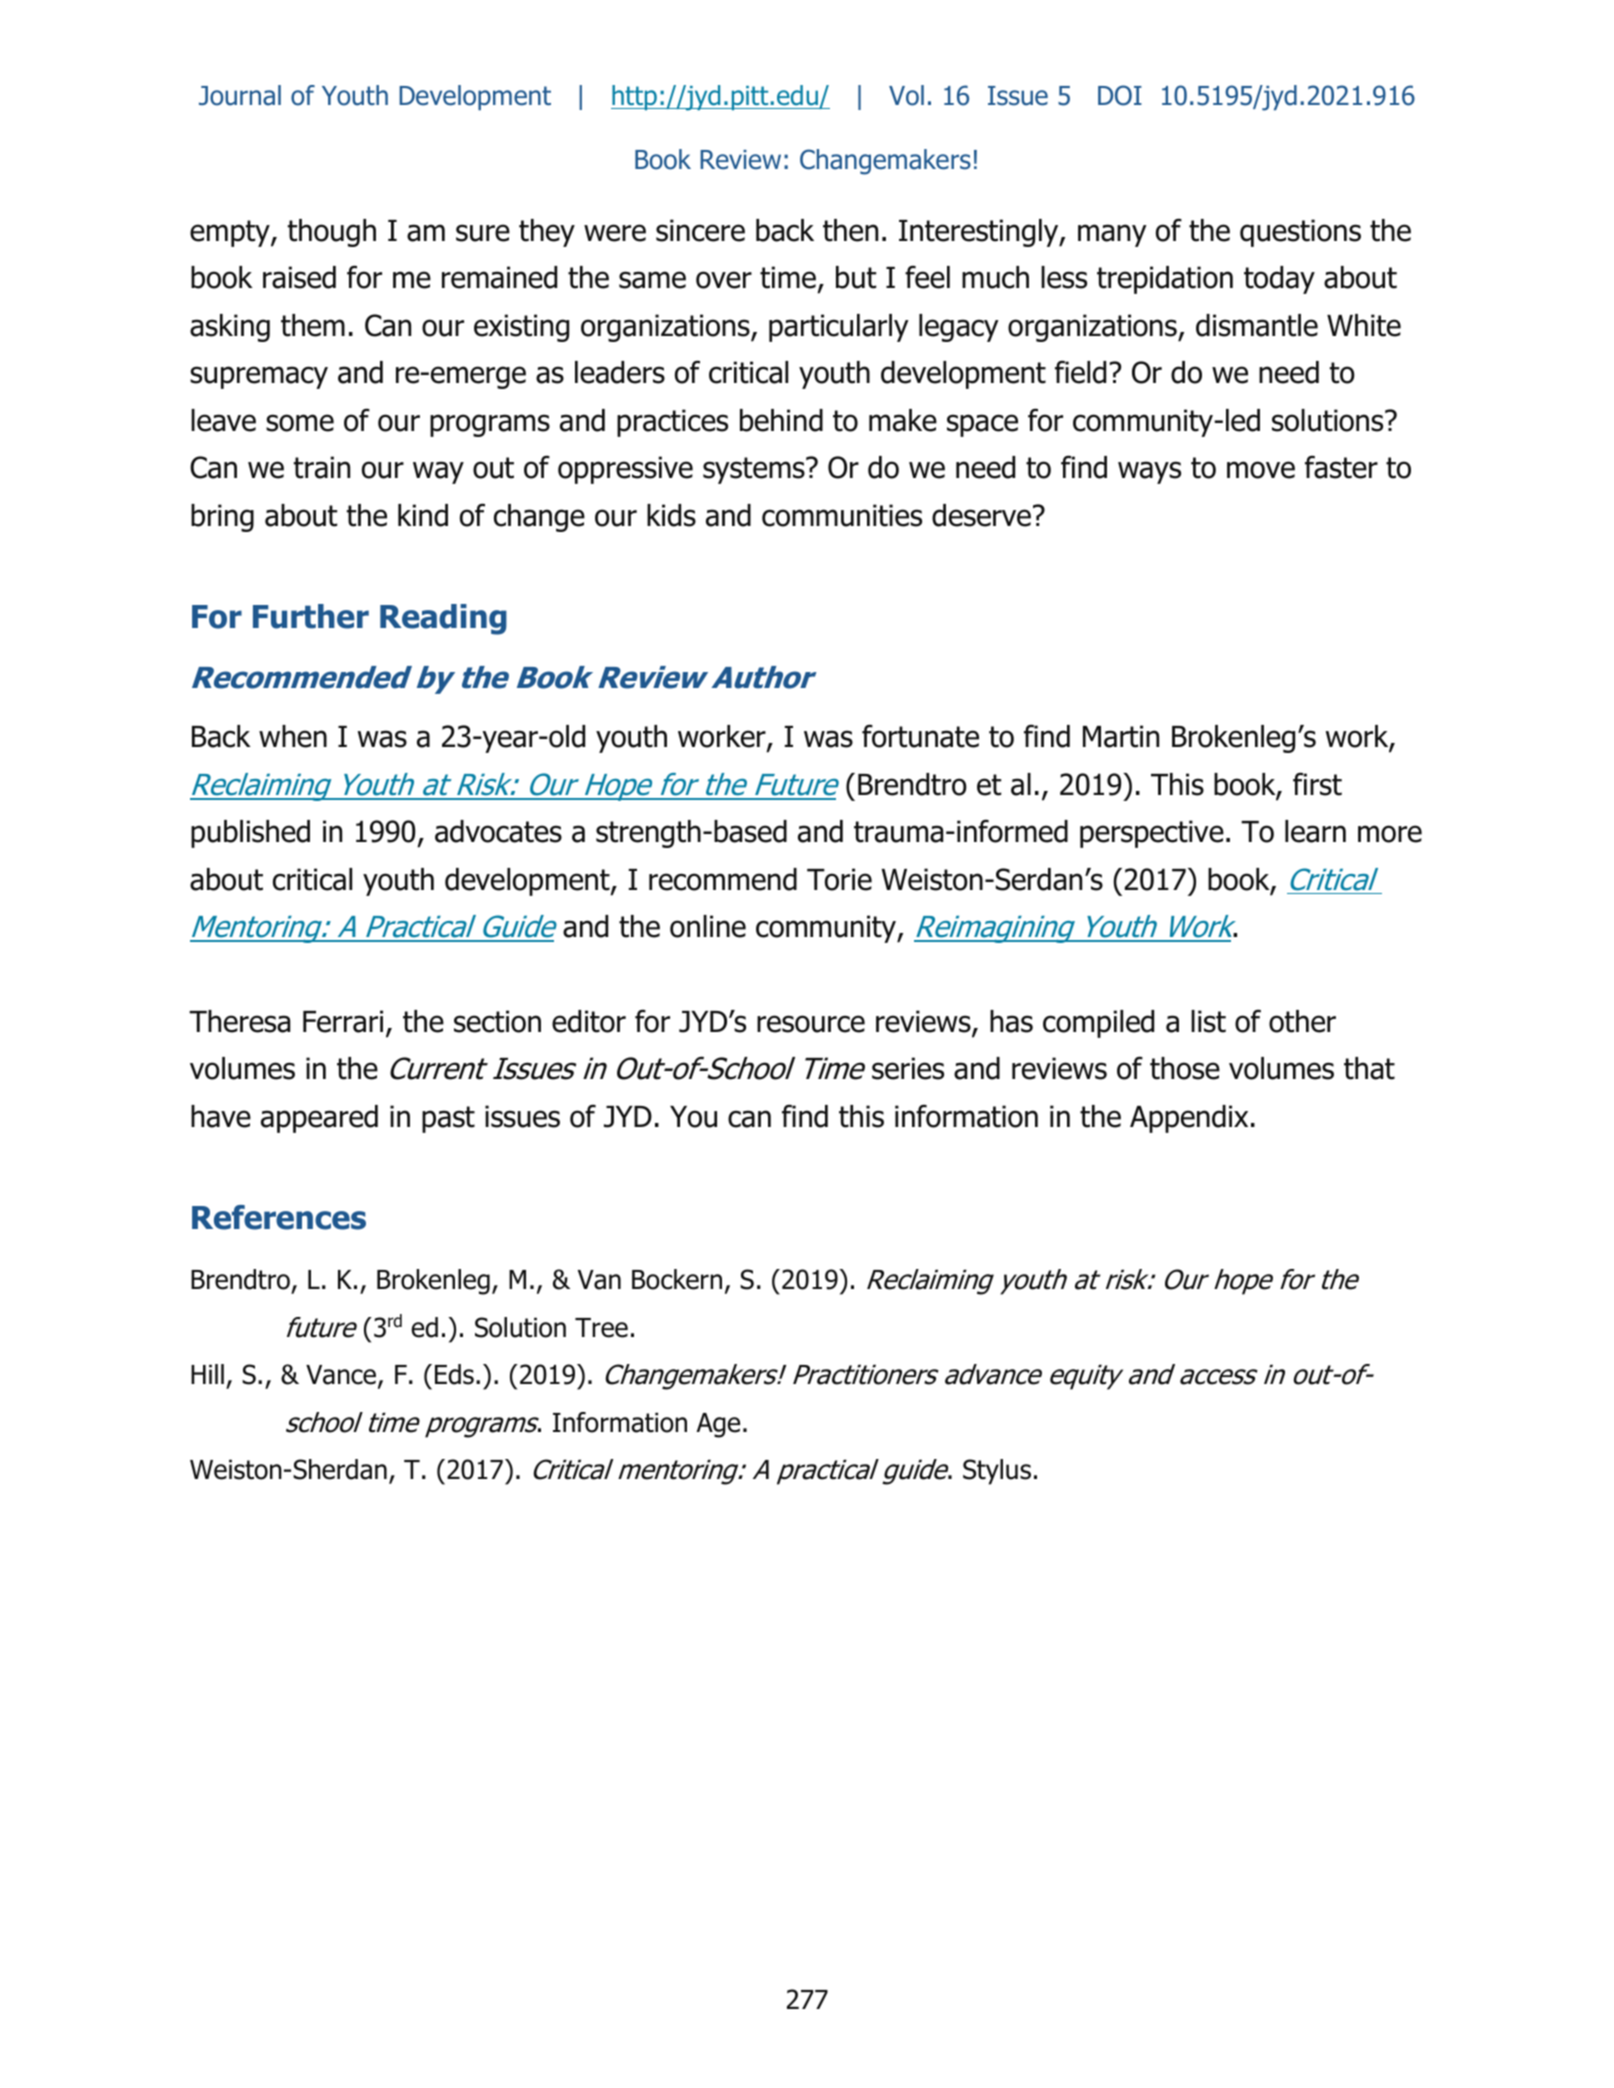  Describe the element at coordinates (240, 95) in the document. I see `Journal` at that location.
